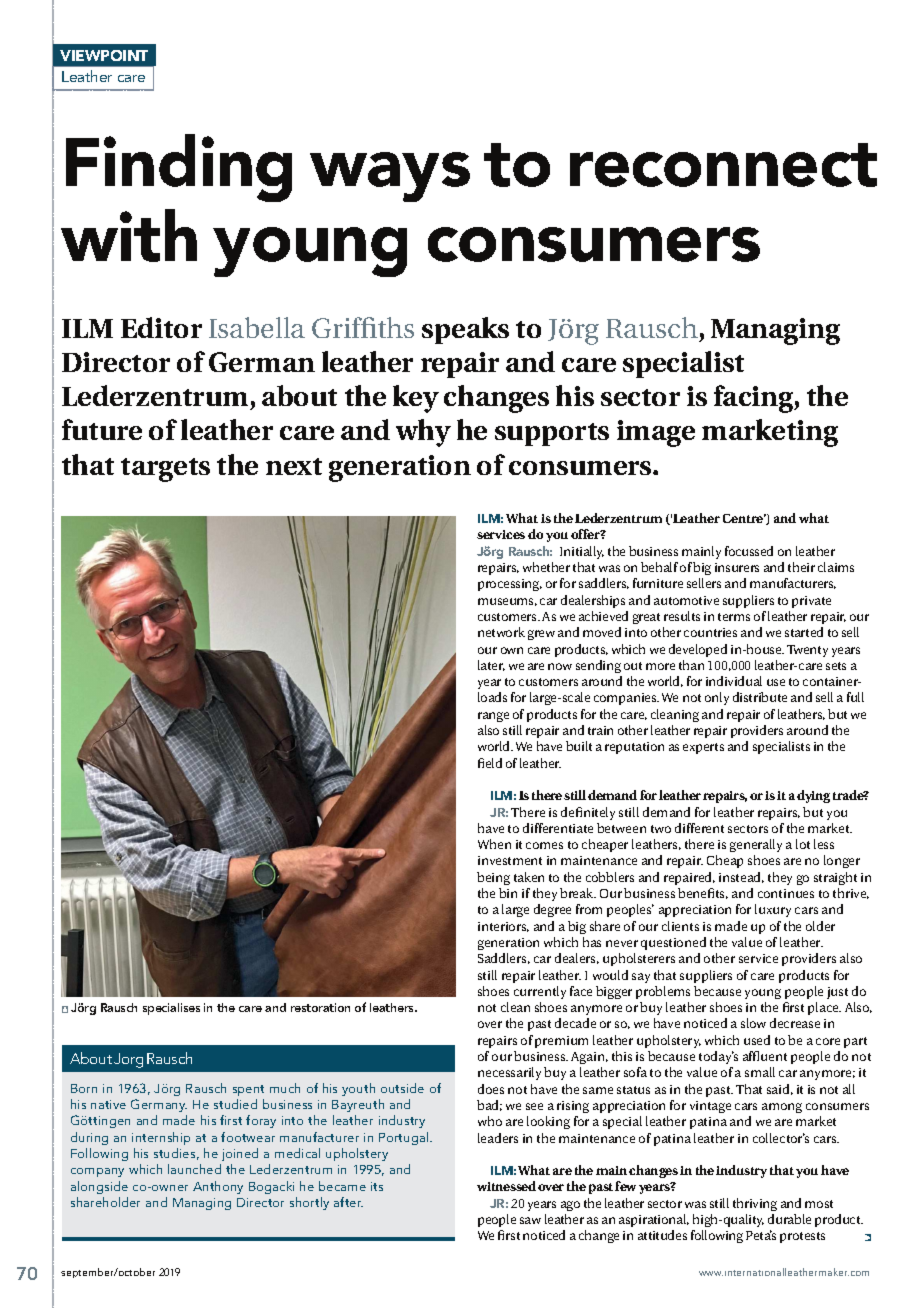 The width and height of the screenshot is (924, 1308). I want to click on interiors, so click(503, 927).
